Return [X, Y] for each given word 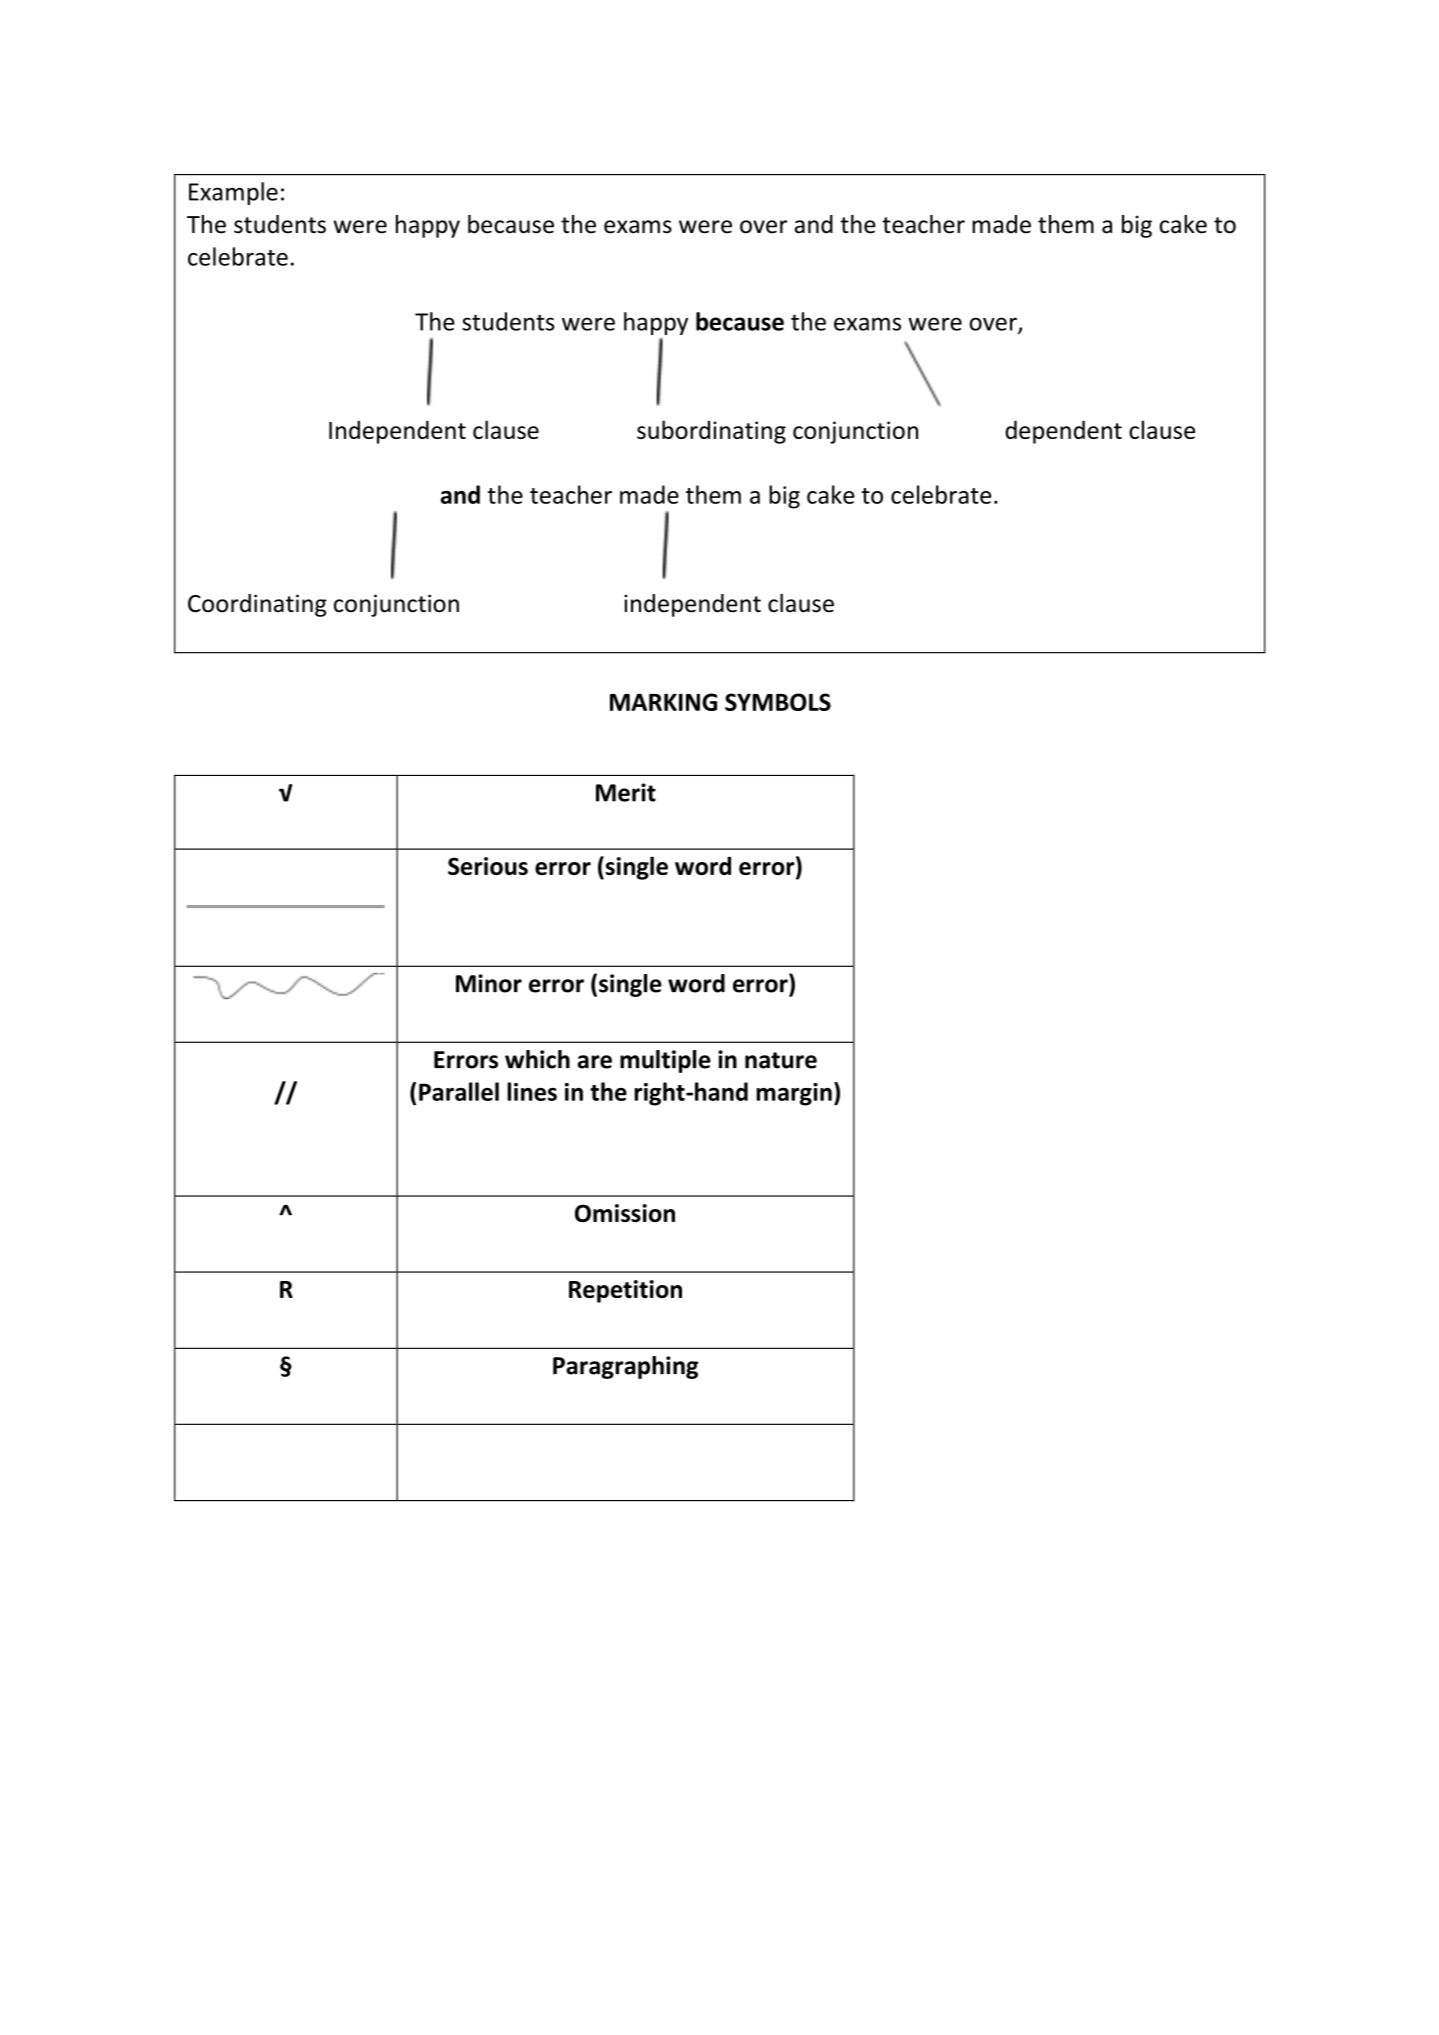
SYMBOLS [778, 702]
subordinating [711, 432]
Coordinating [257, 605]
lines [532, 1091]
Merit [626, 792]
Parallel [459, 1091]
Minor [489, 983]
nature [781, 1060]
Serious [488, 866]
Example [233, 193]
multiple [665, 1061]
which [537, 1059]
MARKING [663, 702]
